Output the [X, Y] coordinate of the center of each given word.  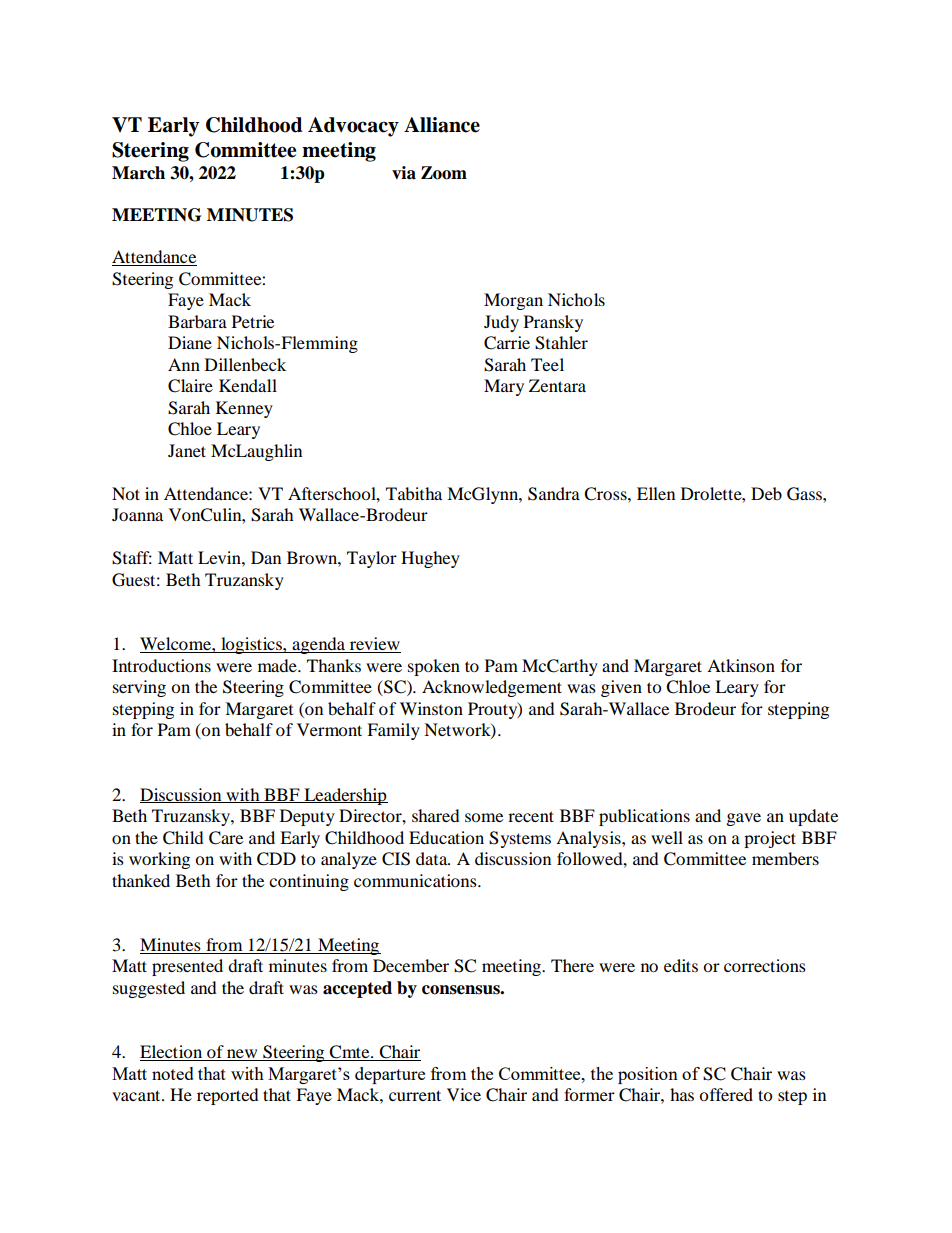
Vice [464, 1094]
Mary [504, 387]
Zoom [444, 173]
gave [744, 819]
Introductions [161, 665]
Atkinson [741, 665]
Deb [766, 493]
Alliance [442, 125]
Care [226, 838]
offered [726, 1094]
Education [446, 837]
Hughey [430, 559]
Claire [190, 386]
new [242, 1055]
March [138, 173]
